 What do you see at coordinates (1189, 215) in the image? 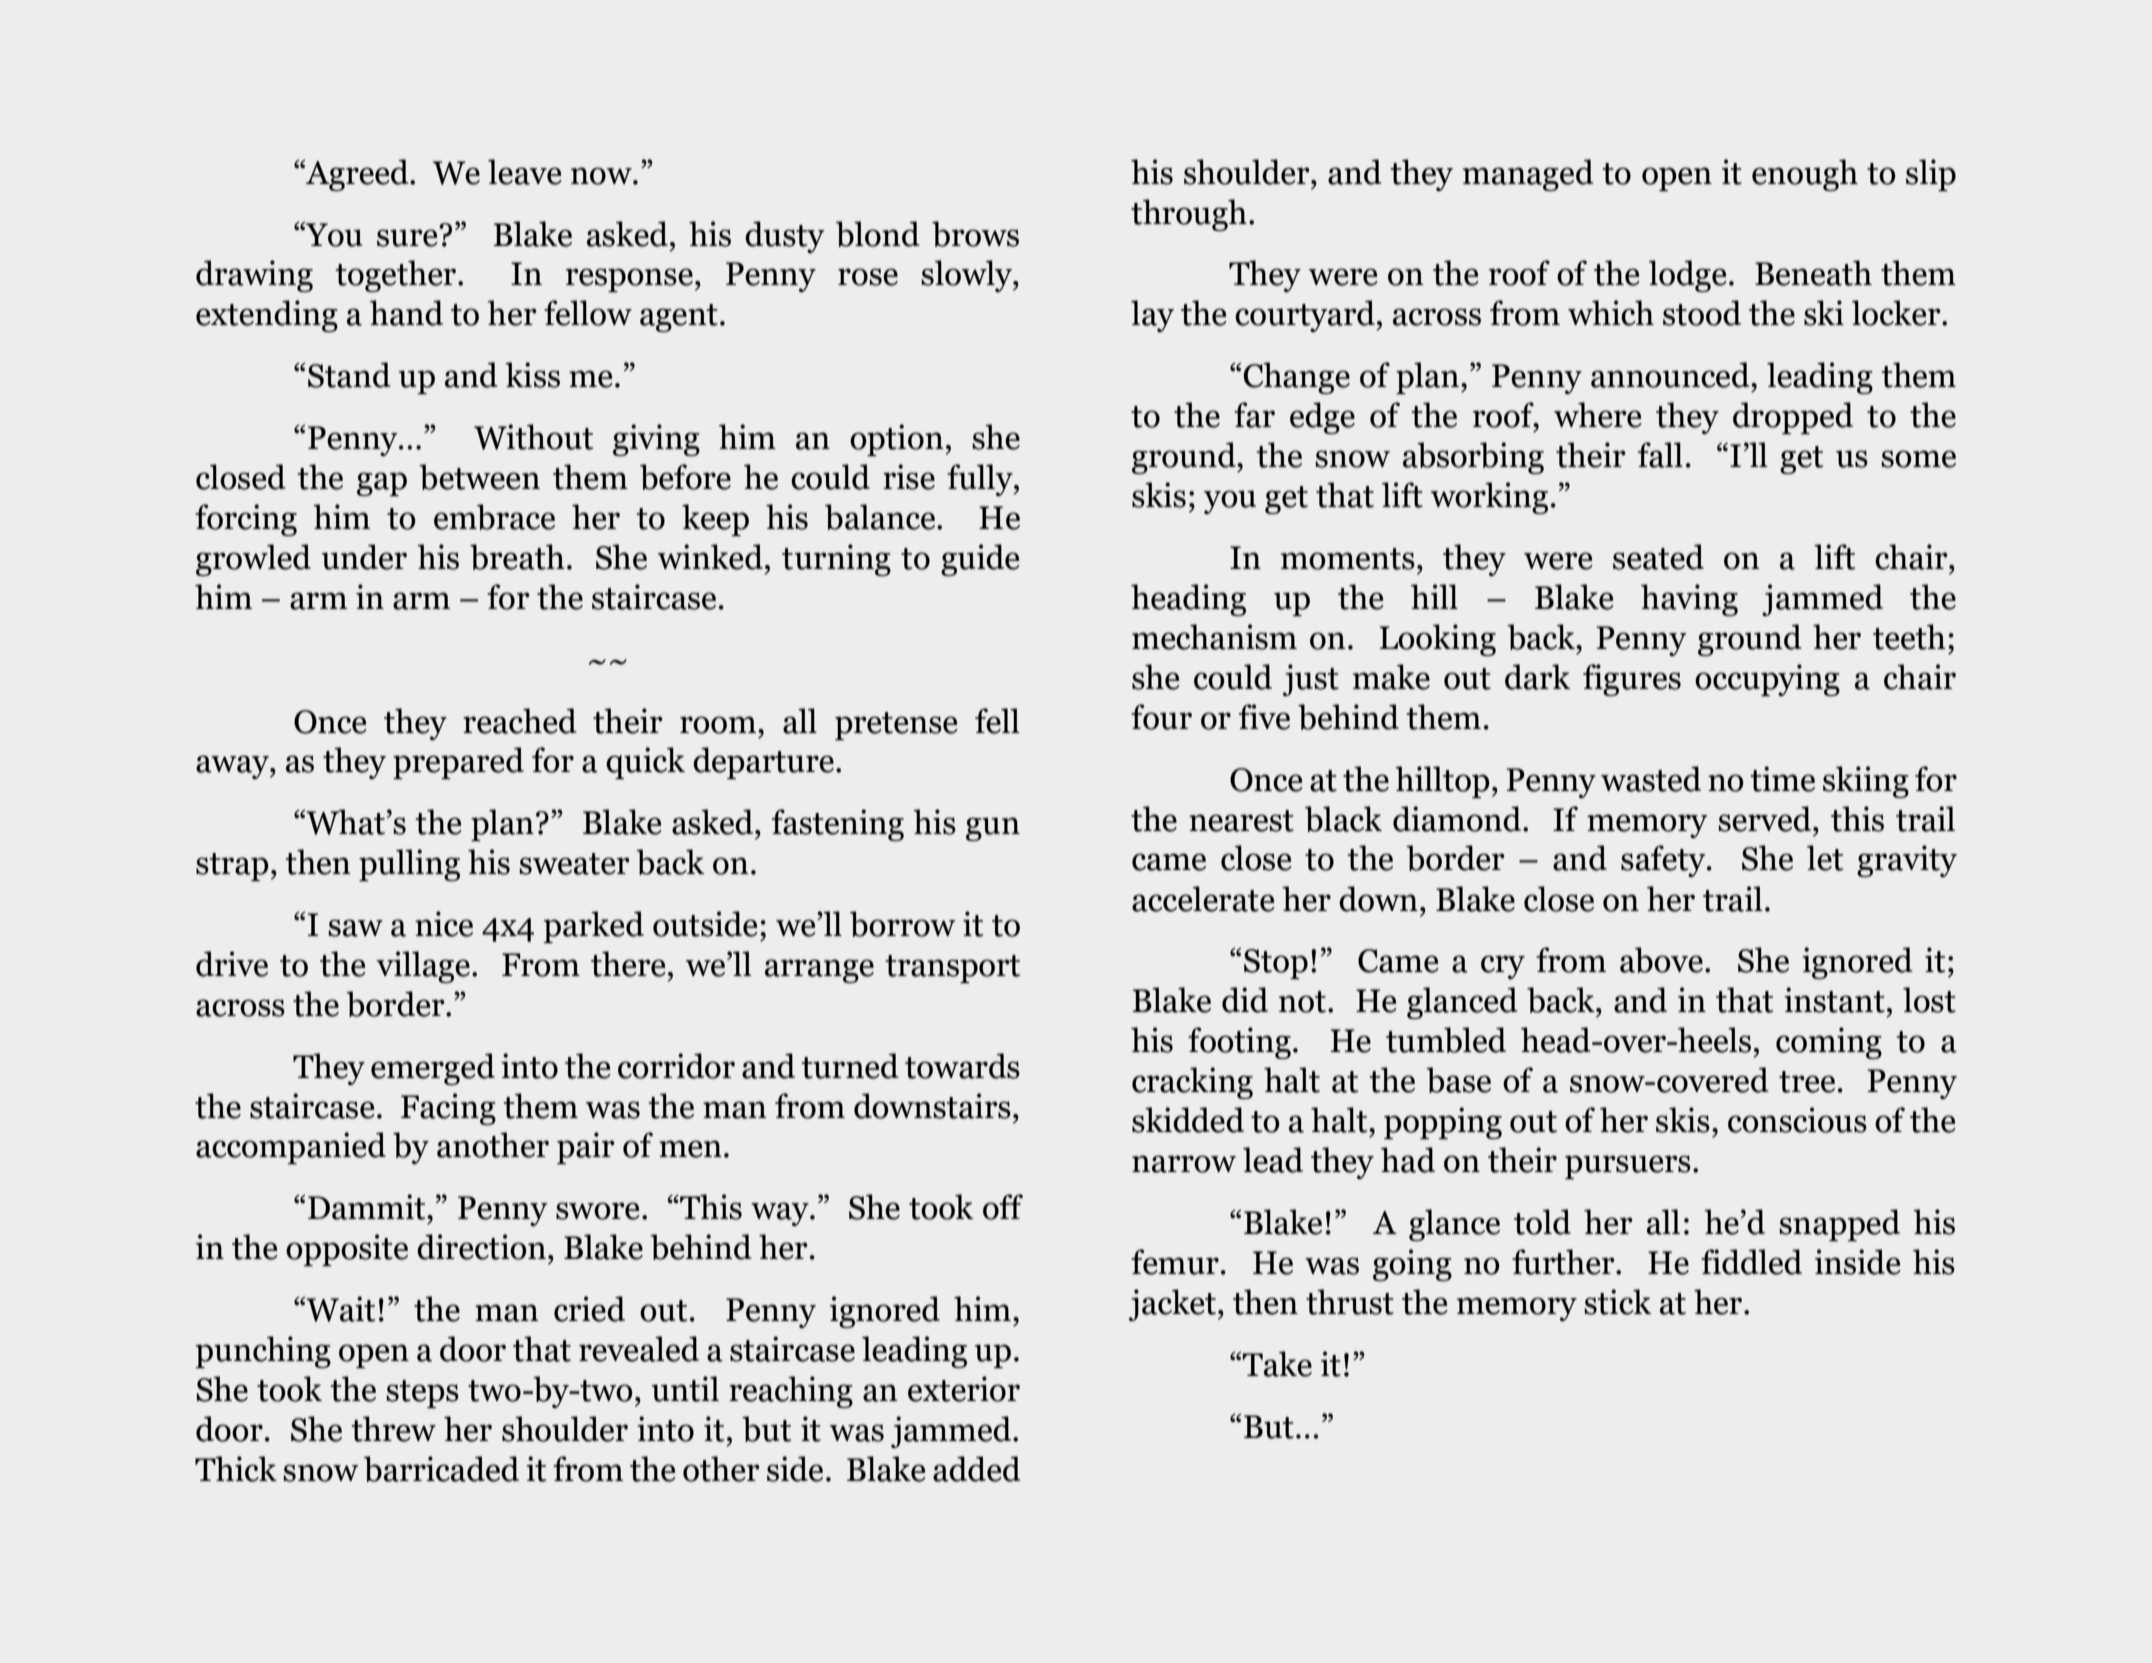
I see `through` at bounding box center [1189, 215].
